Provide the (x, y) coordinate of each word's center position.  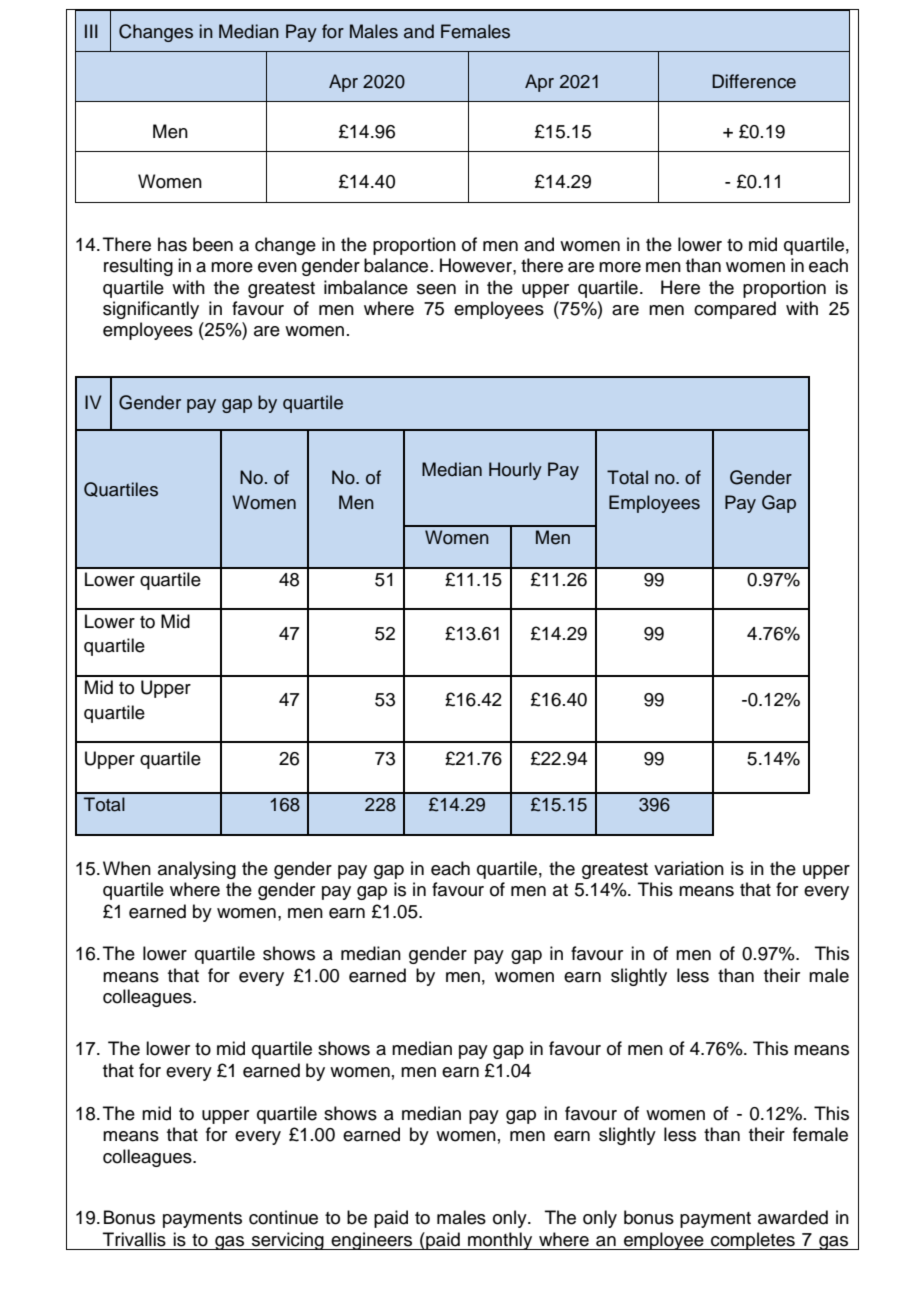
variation (689, 868)
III (91, 31)
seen (436, 289)
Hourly (515, 471)
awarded (793, 1217)
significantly (151, 310)
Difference (754, 81)
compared (735, 310)
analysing (197, 870)
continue (283, 1217)
